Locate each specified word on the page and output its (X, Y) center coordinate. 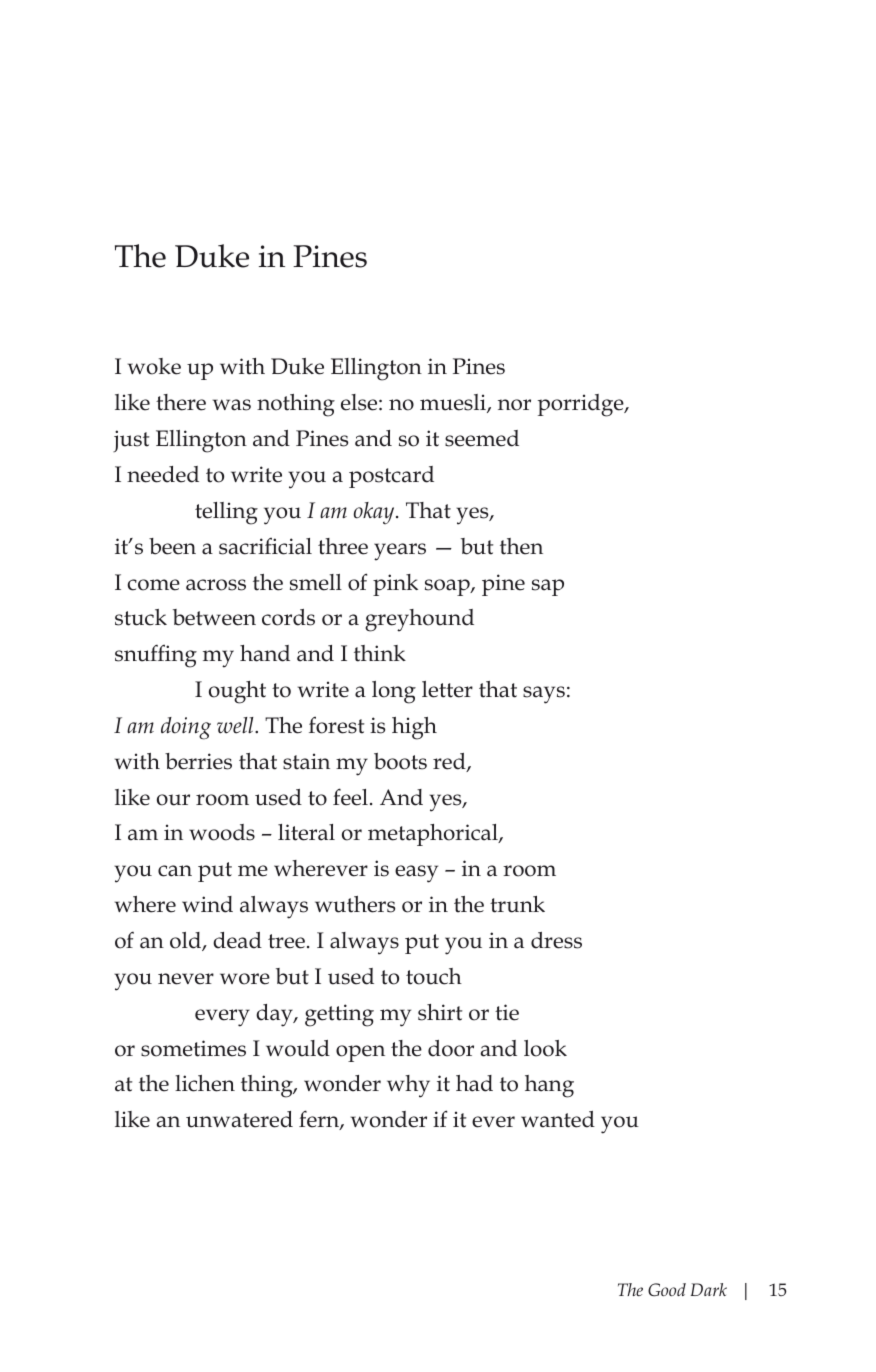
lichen (205, 1083)
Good (667, 1289)
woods (222, 832)
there (181, 402)
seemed (482, 438)
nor (514, 405)
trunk (517, 904)
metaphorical (434, 835)
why (408, 1086)
